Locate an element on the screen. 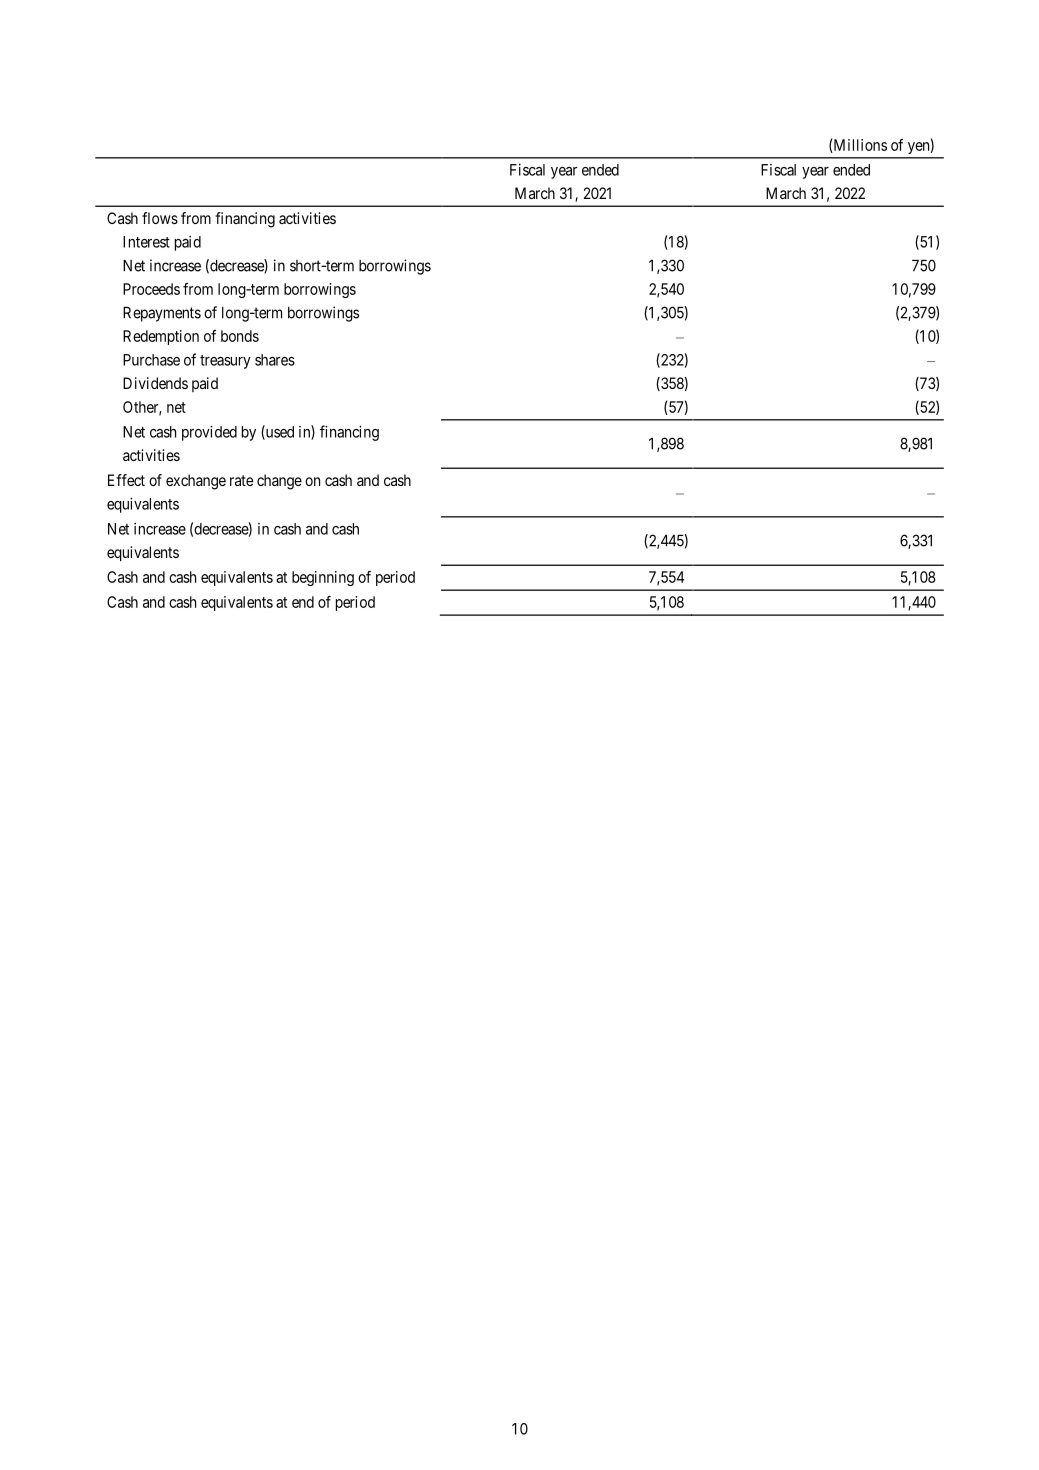  flows is located at coordinates (160, 218).
